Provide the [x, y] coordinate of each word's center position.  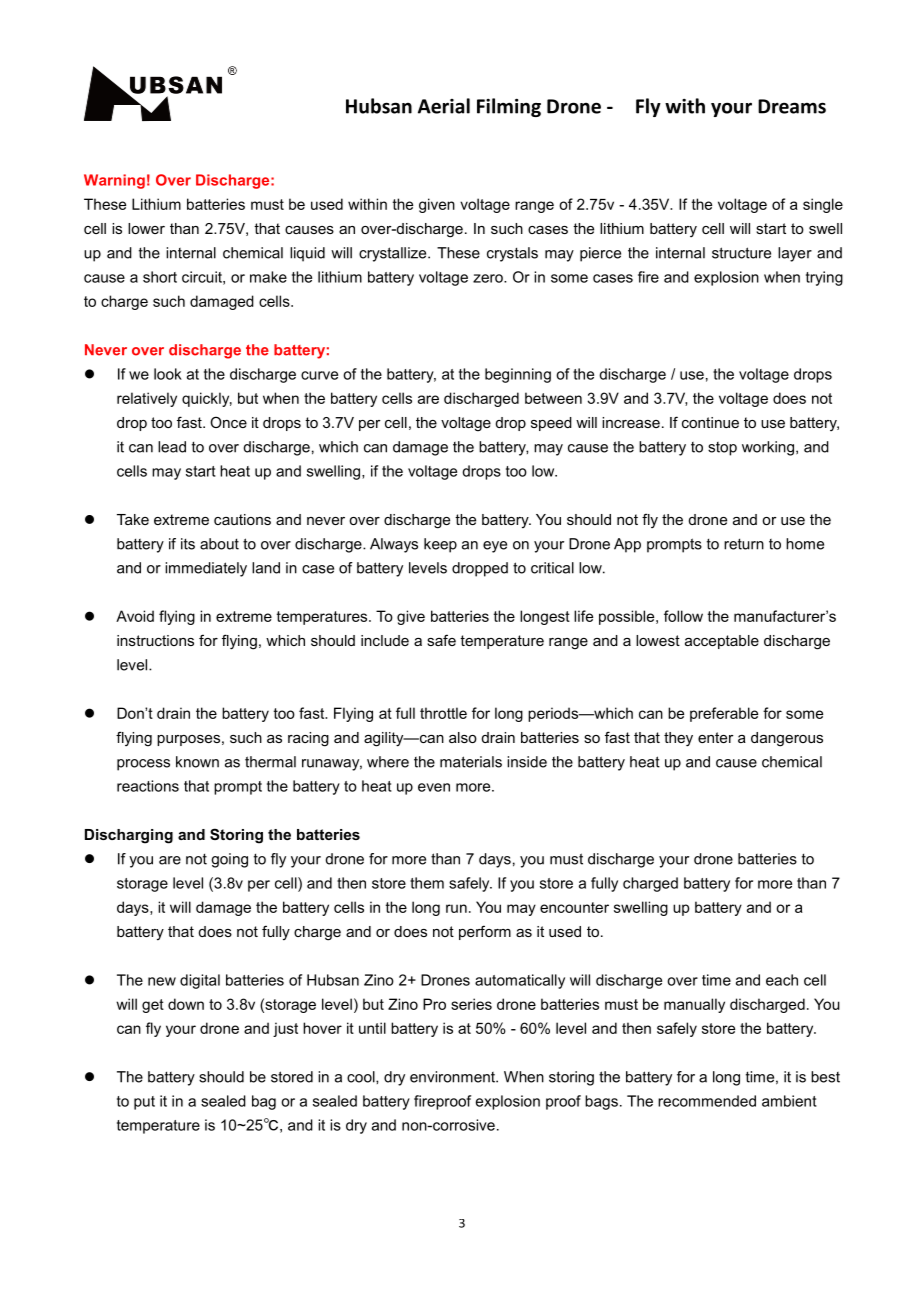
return [744, 544]
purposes [188, 740]
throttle [443, 713]
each [782, 980]
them [427, 883]
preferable [724, 714]
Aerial [444, 106]
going [229, 860]
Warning [114, 181]
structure [741, 253]
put [144, 1103]
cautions [242, 519]
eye [495, 547]
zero [489, 278]
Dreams [792, 106]
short [160, 277]
